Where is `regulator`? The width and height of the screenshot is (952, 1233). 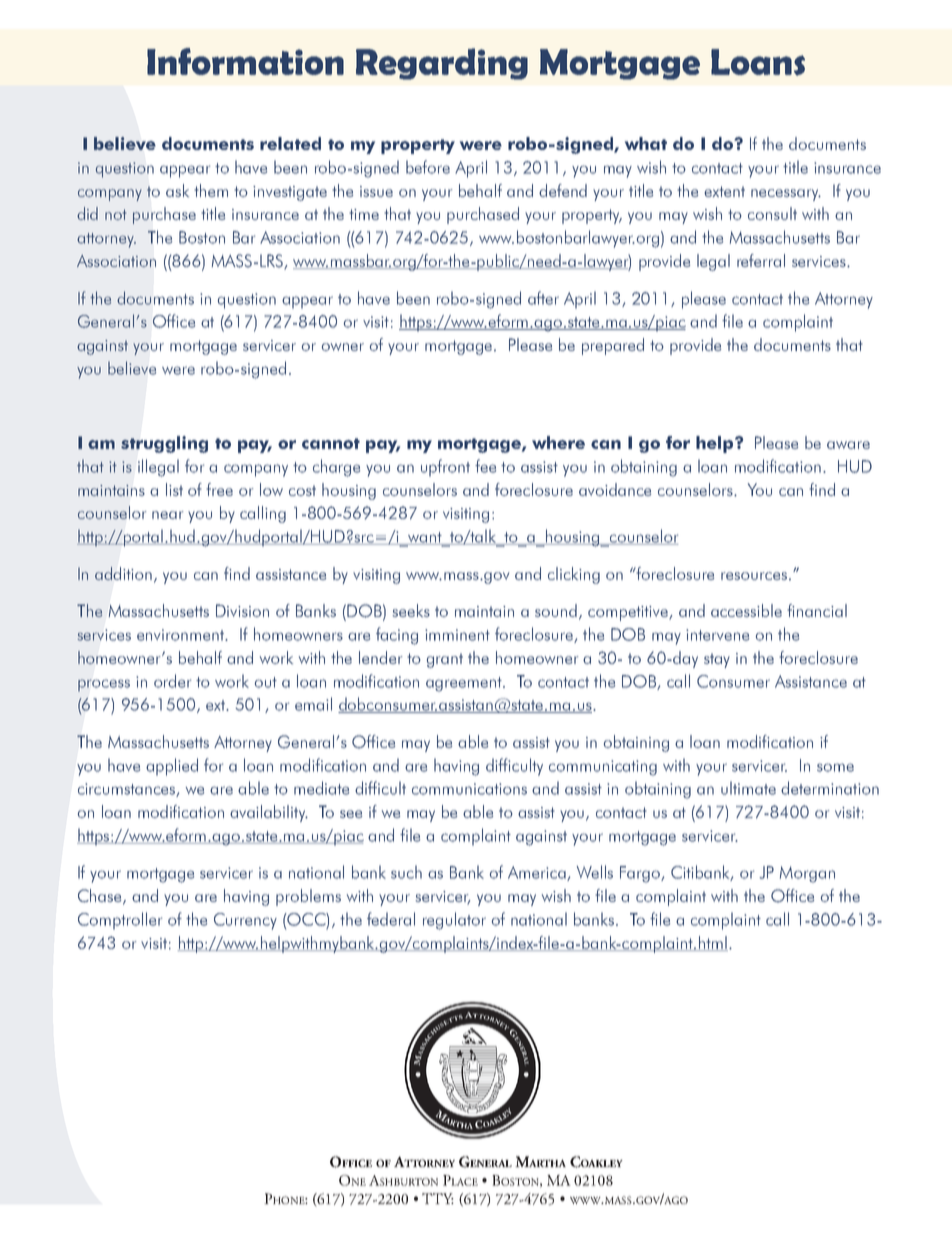
regulator is located at coordinates (454, 921).
